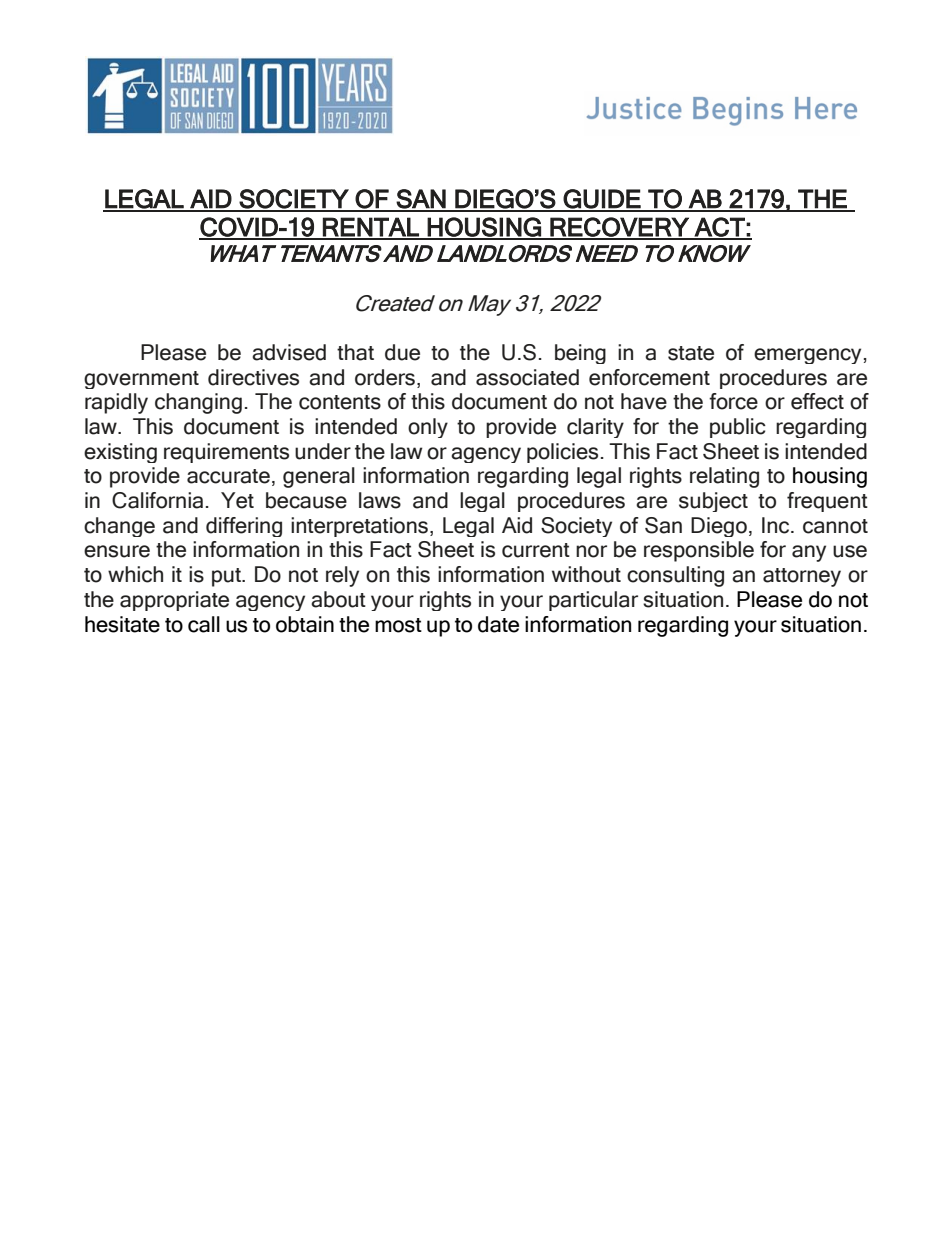  I want to click on date, so click(498, 624).
